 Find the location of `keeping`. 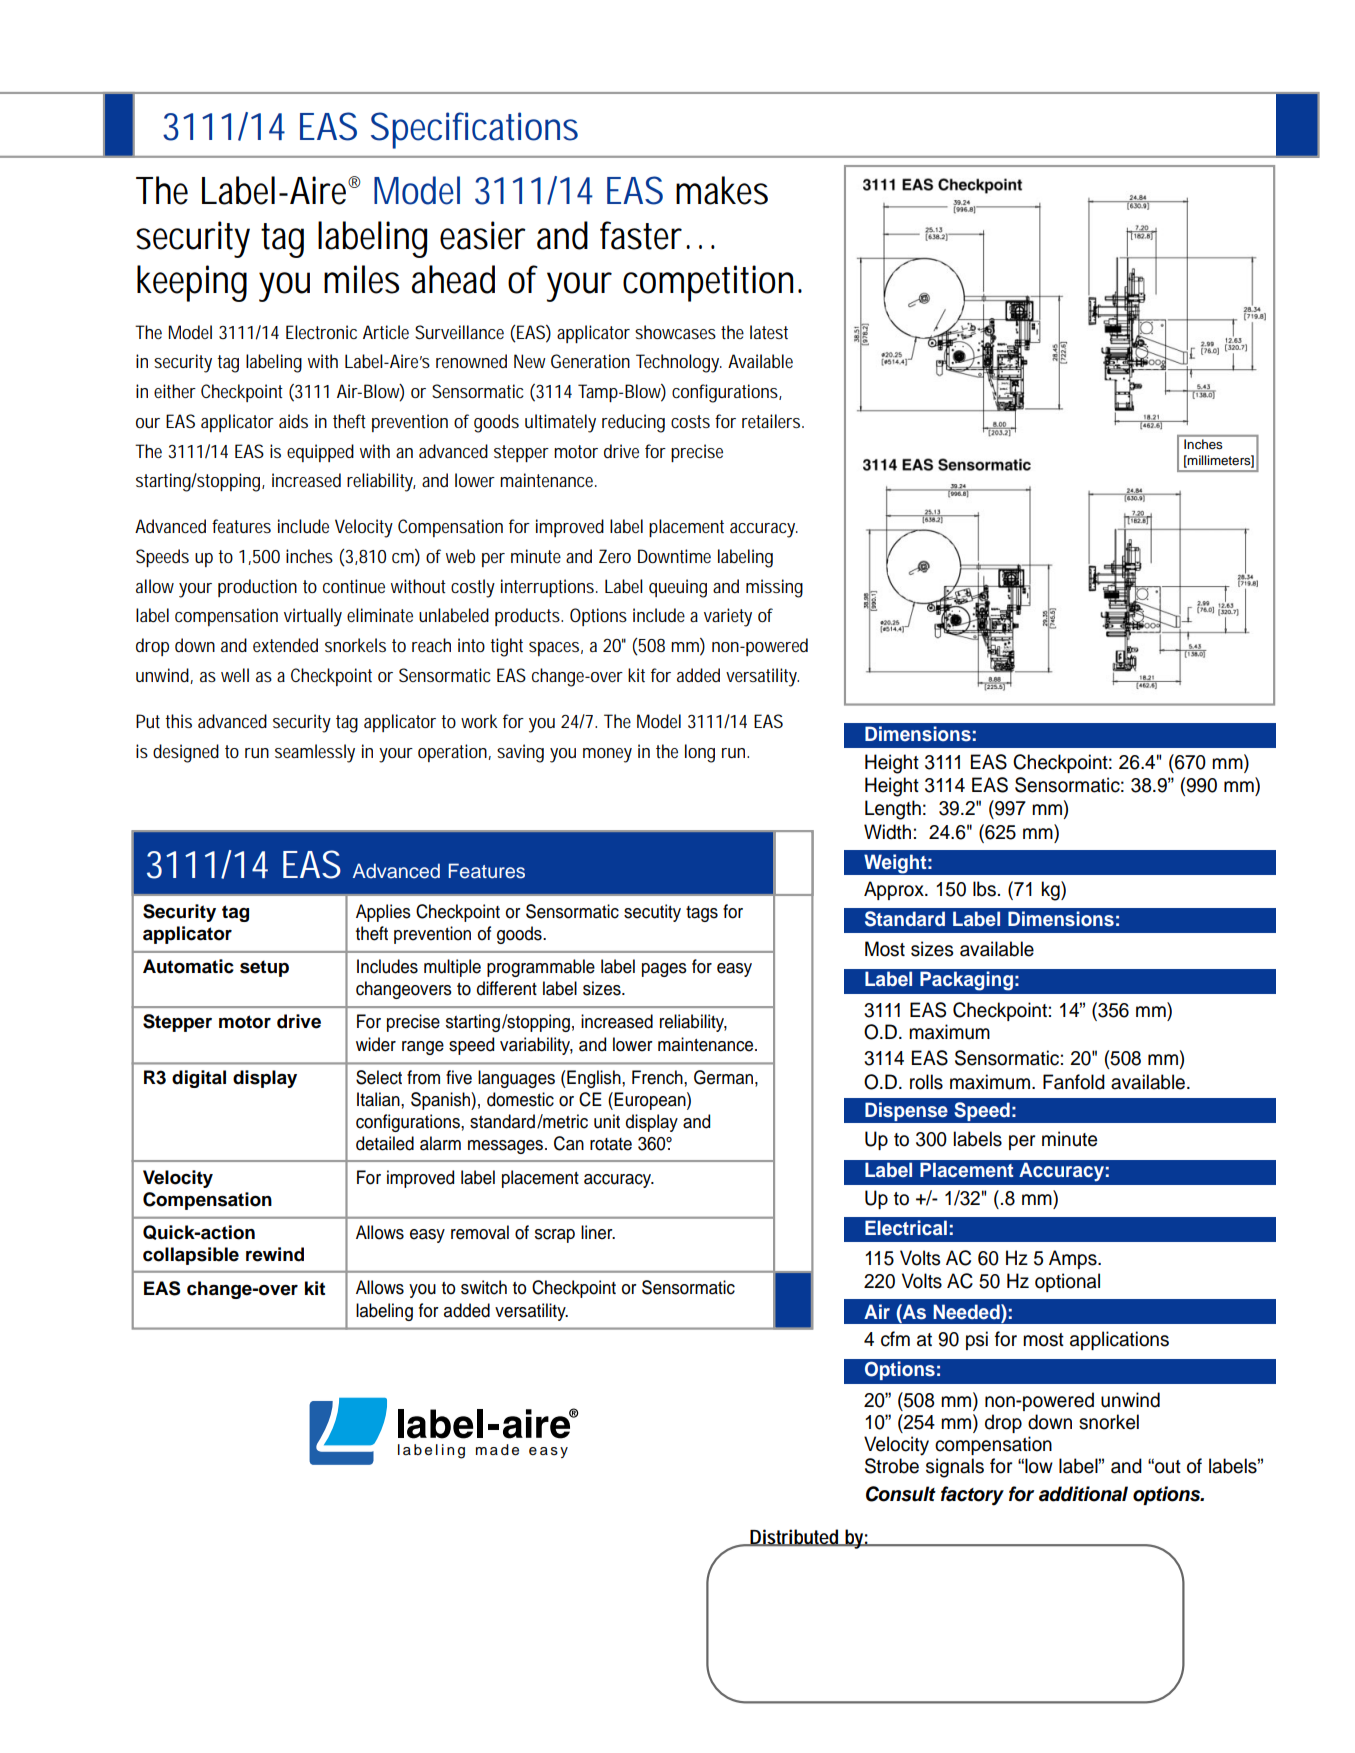

keeping is located at coordinates (192, 283).
